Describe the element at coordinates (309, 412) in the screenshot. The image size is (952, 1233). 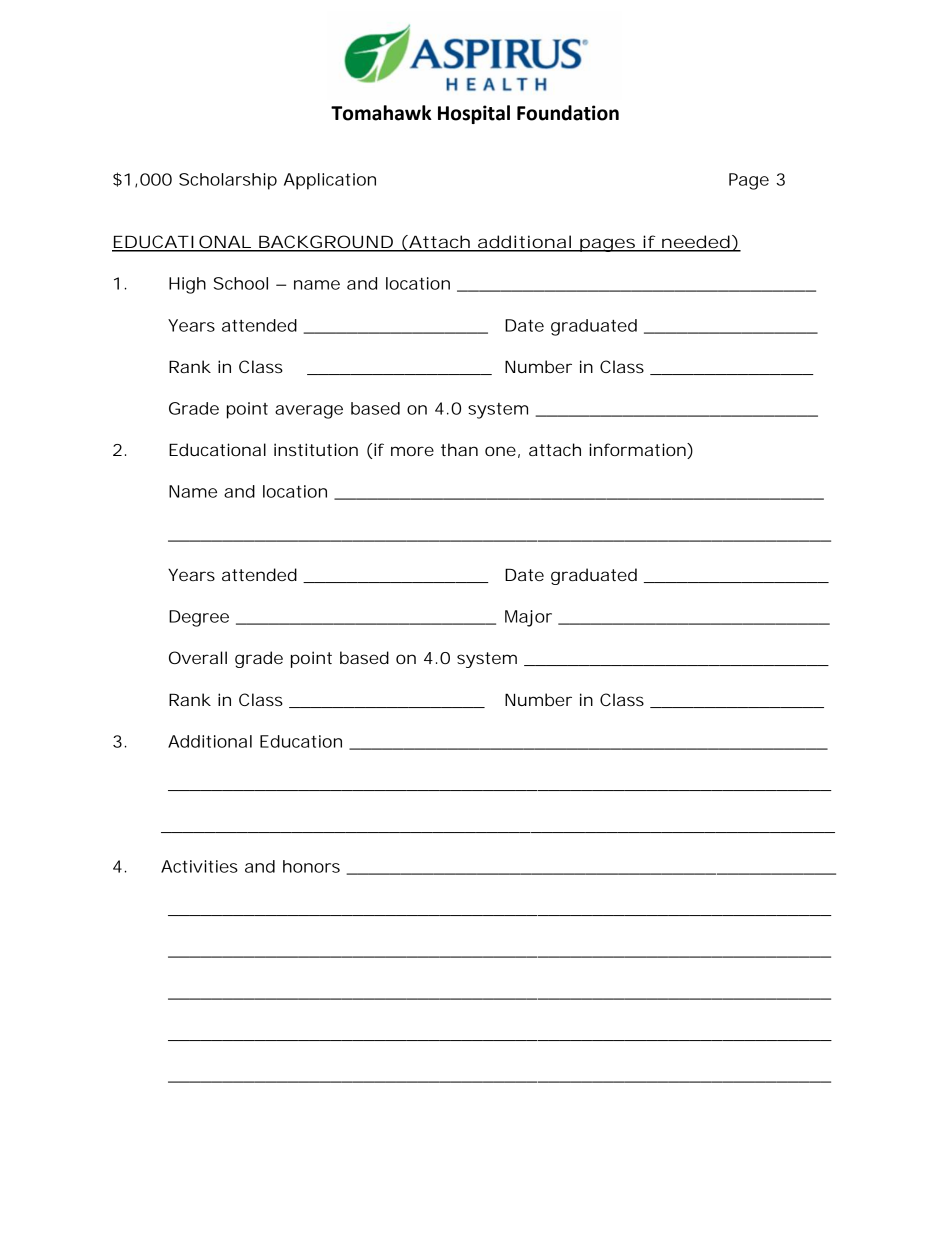
I see `average` at that location.
